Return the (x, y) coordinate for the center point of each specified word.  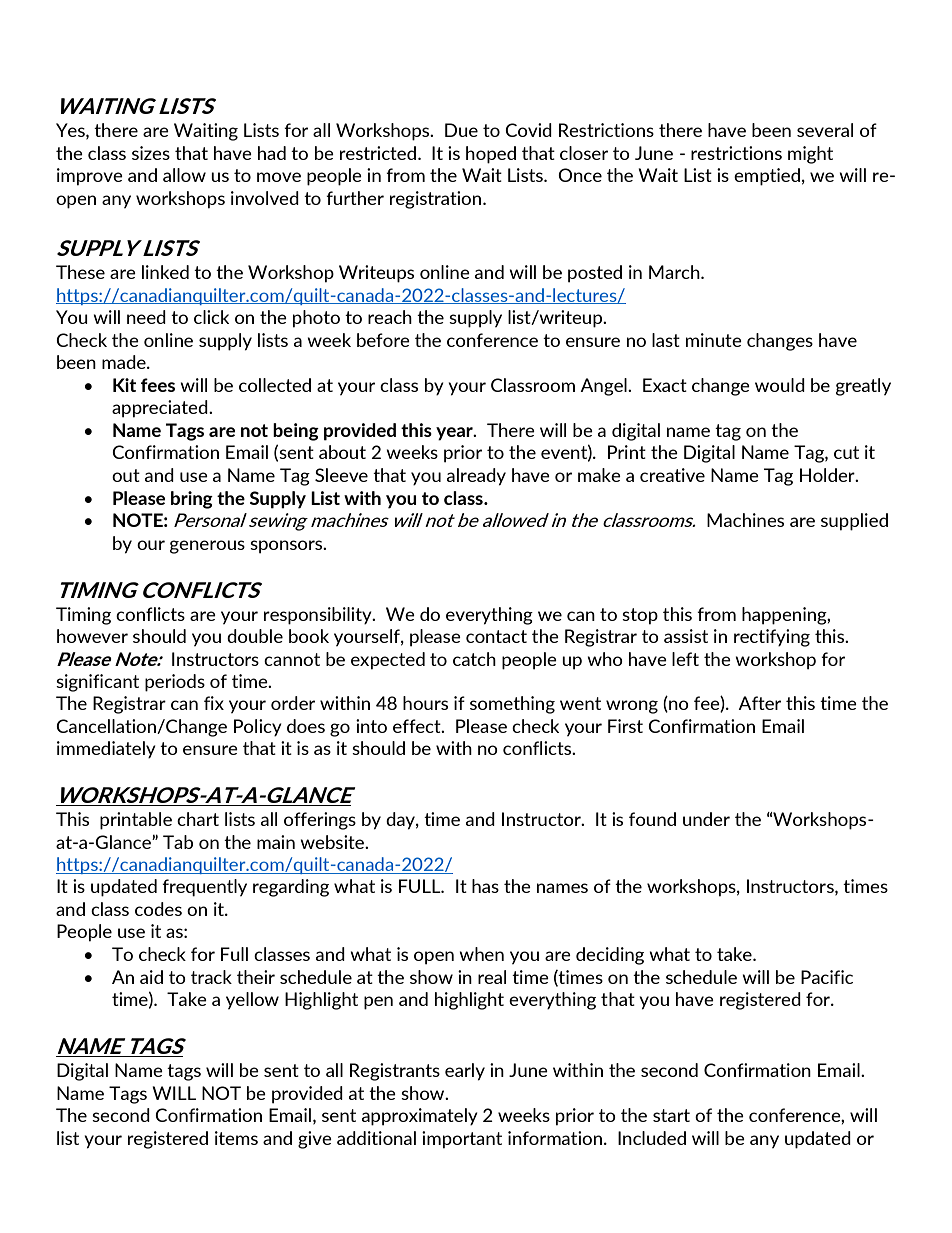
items (236, 1138)
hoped (491, 155)
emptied (767, 177)
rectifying (772, 638)
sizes (151, 153)
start (671, 1115)
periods (175, 683)
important (462, 1140)
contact (496, 636)
